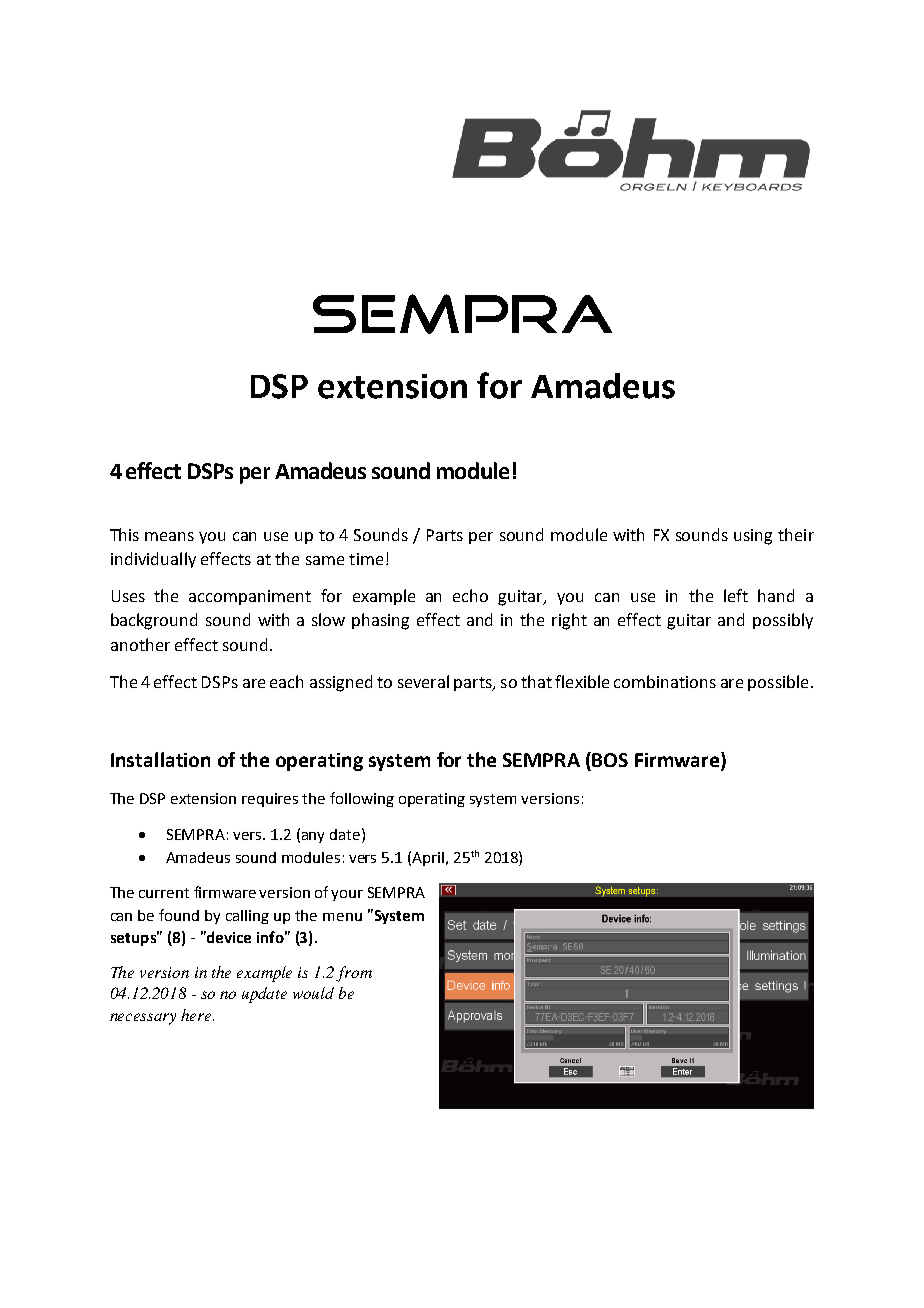  What do you see at coordinates (347, 895) in the page?
I see `your` at bounding box center [347, 895].
